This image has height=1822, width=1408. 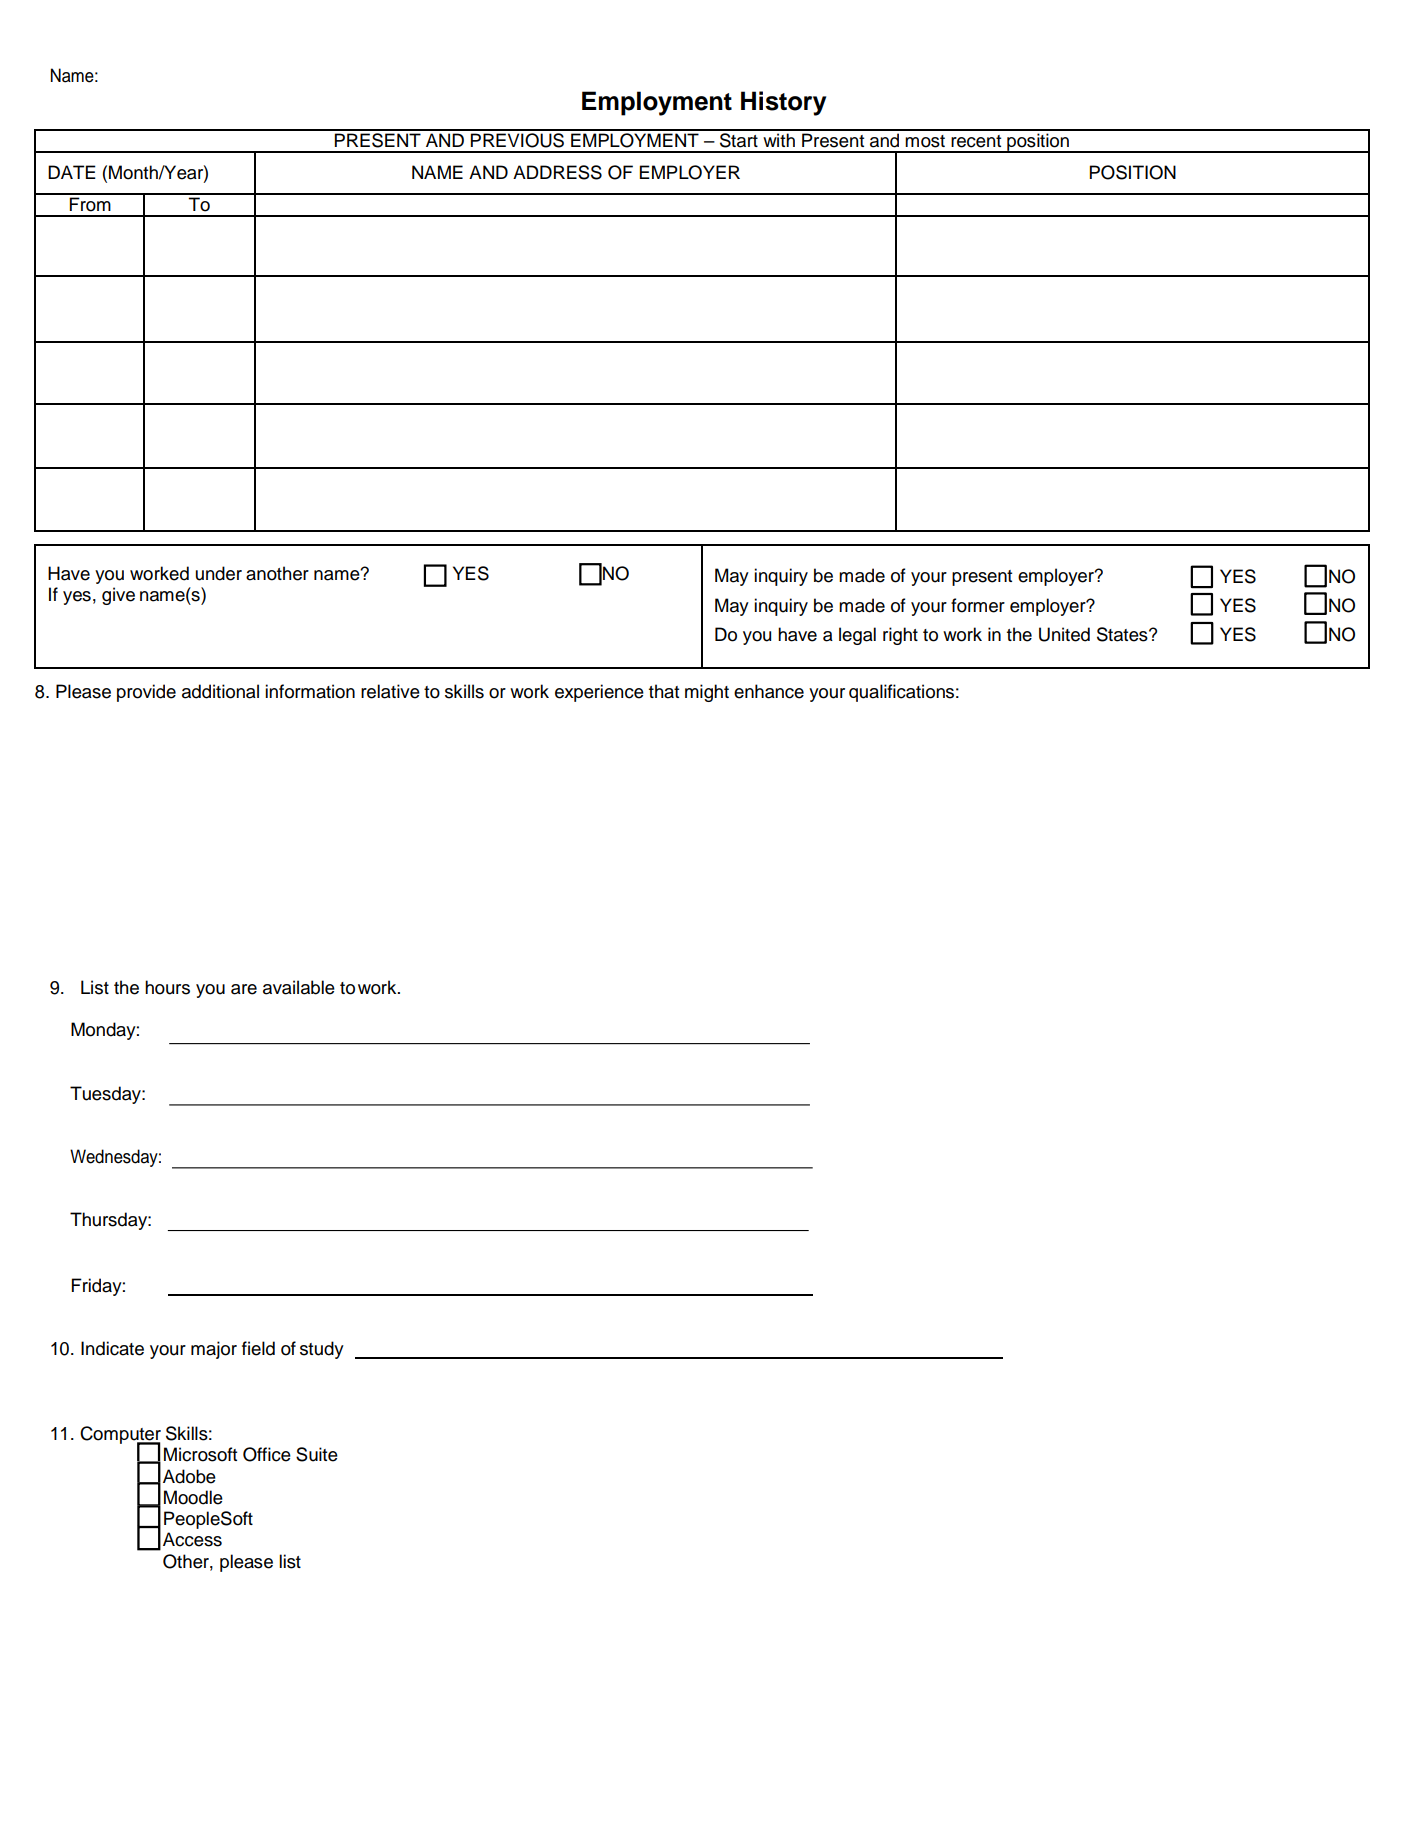 What do you see at coordinates (925, 141) in the image?
I see `most` at bounding box center [925, 141].
